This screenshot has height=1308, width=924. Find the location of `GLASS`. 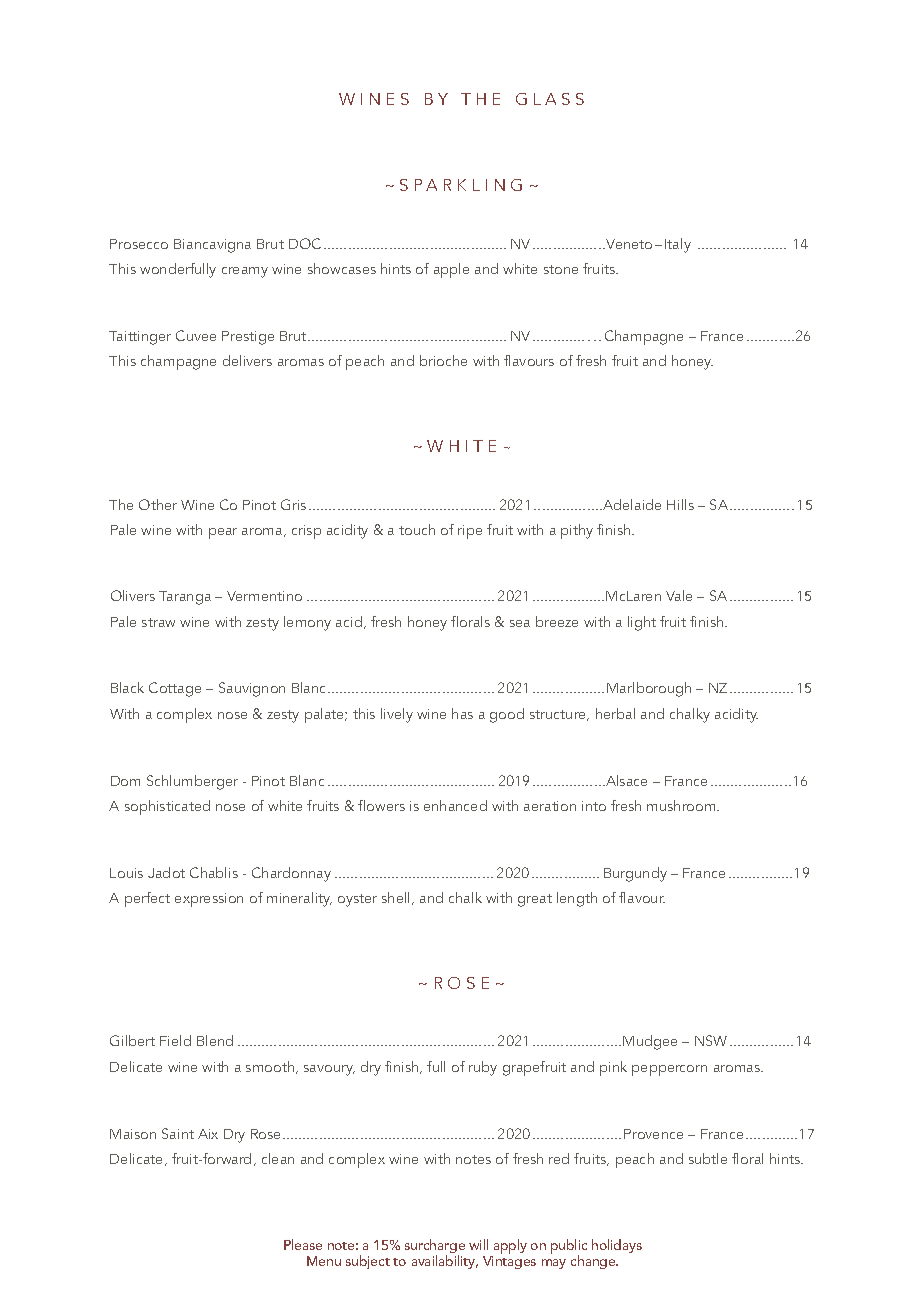

GLASS is located at coordinates (550, 99).
